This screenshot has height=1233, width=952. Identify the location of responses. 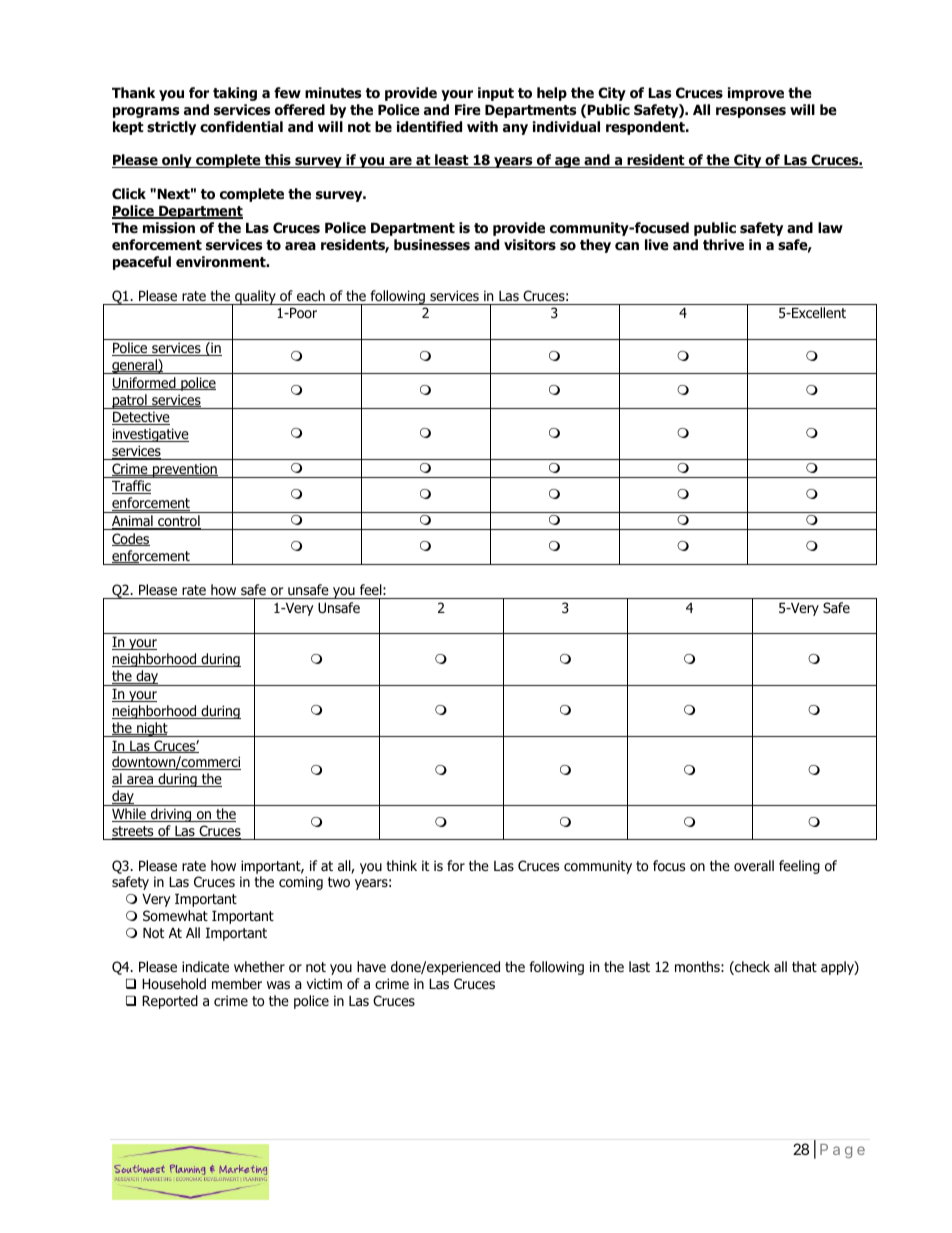
(751, 112).
